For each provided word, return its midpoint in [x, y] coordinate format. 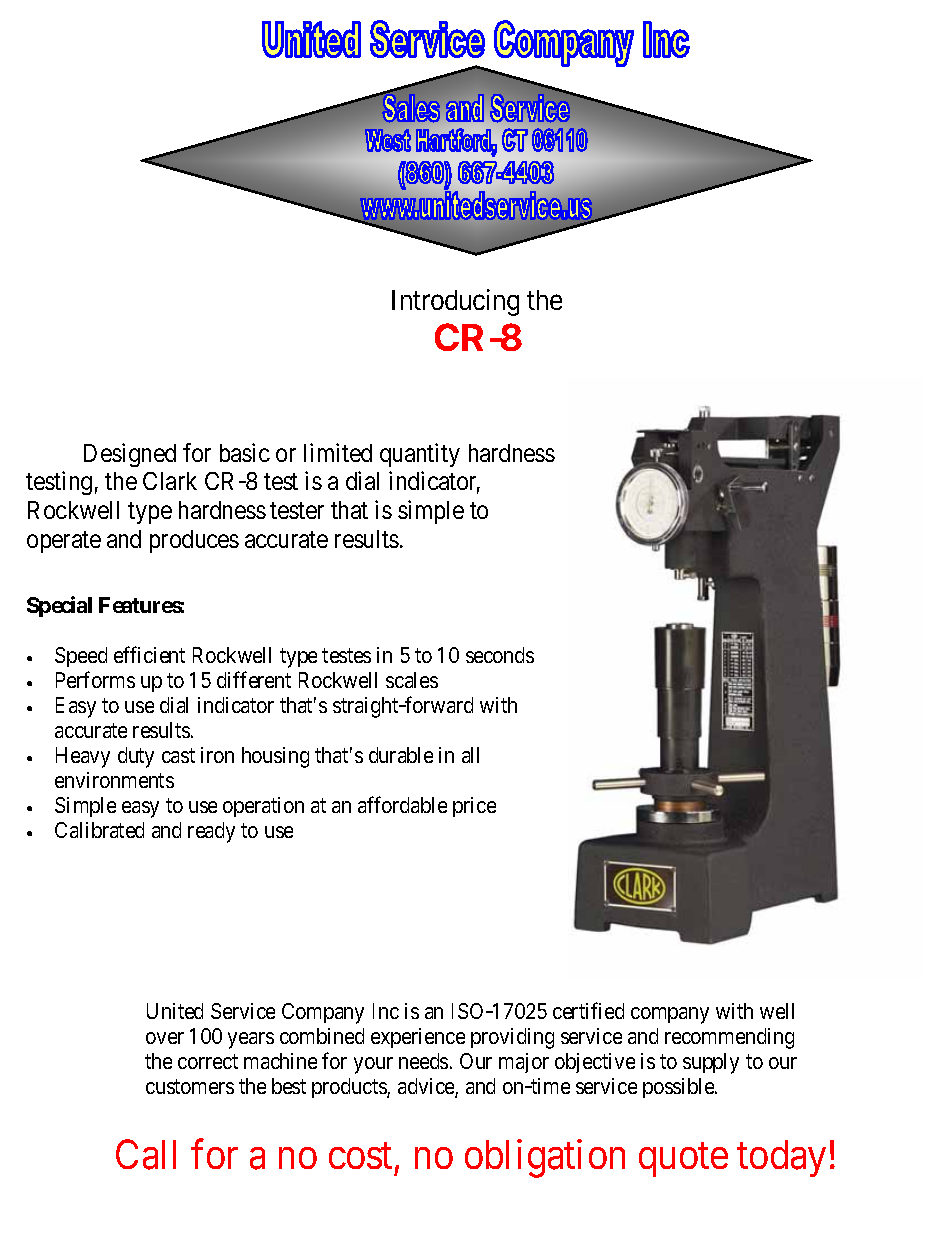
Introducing [455, 302]
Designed [130, 455]
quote [683, 1160]
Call [146, 1155]
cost [360, 1156]
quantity [420, 455]
